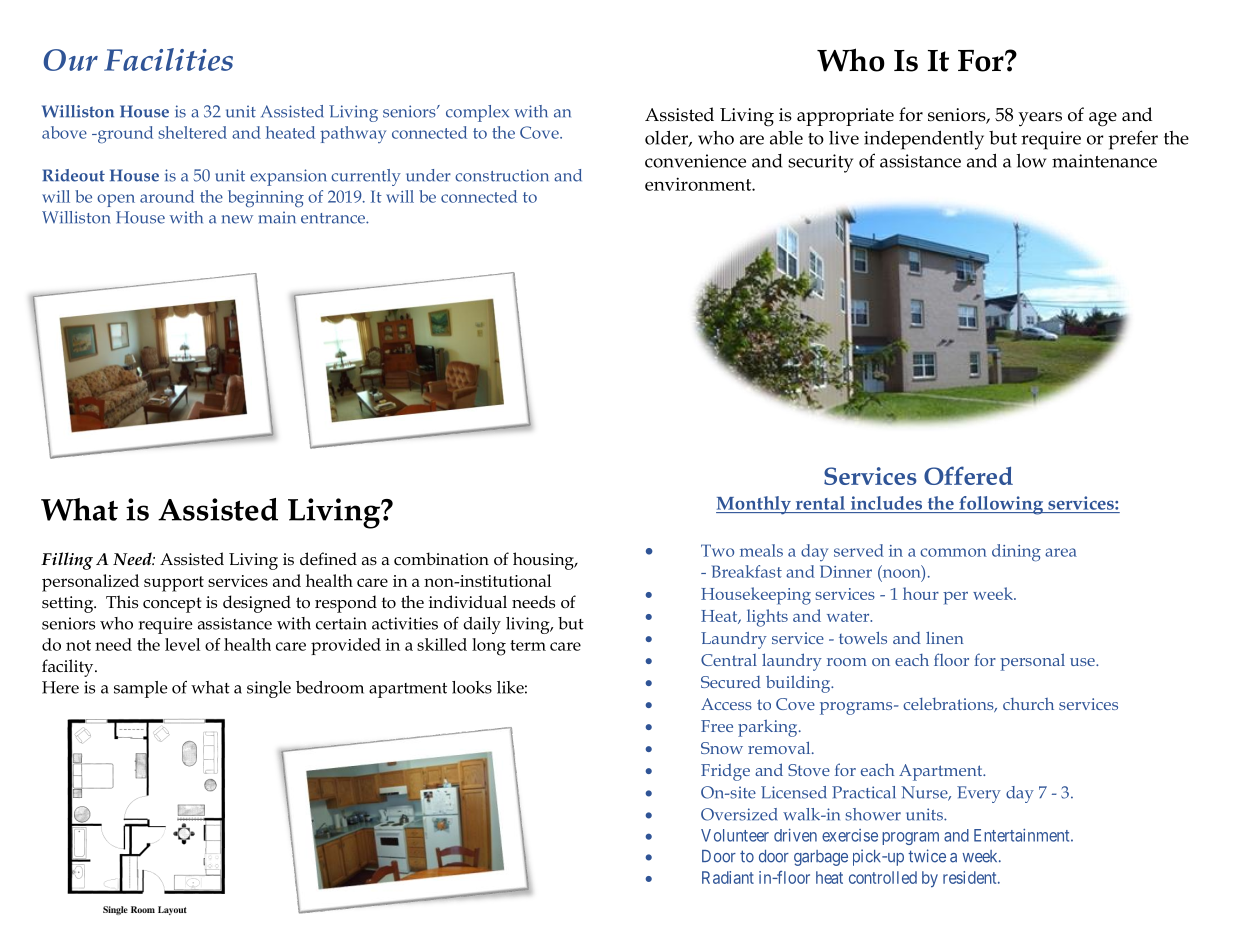  What do you see at coordinates (754, 505) in the screenshot?
I see `Monthly` at bounding box center [754, 505].
